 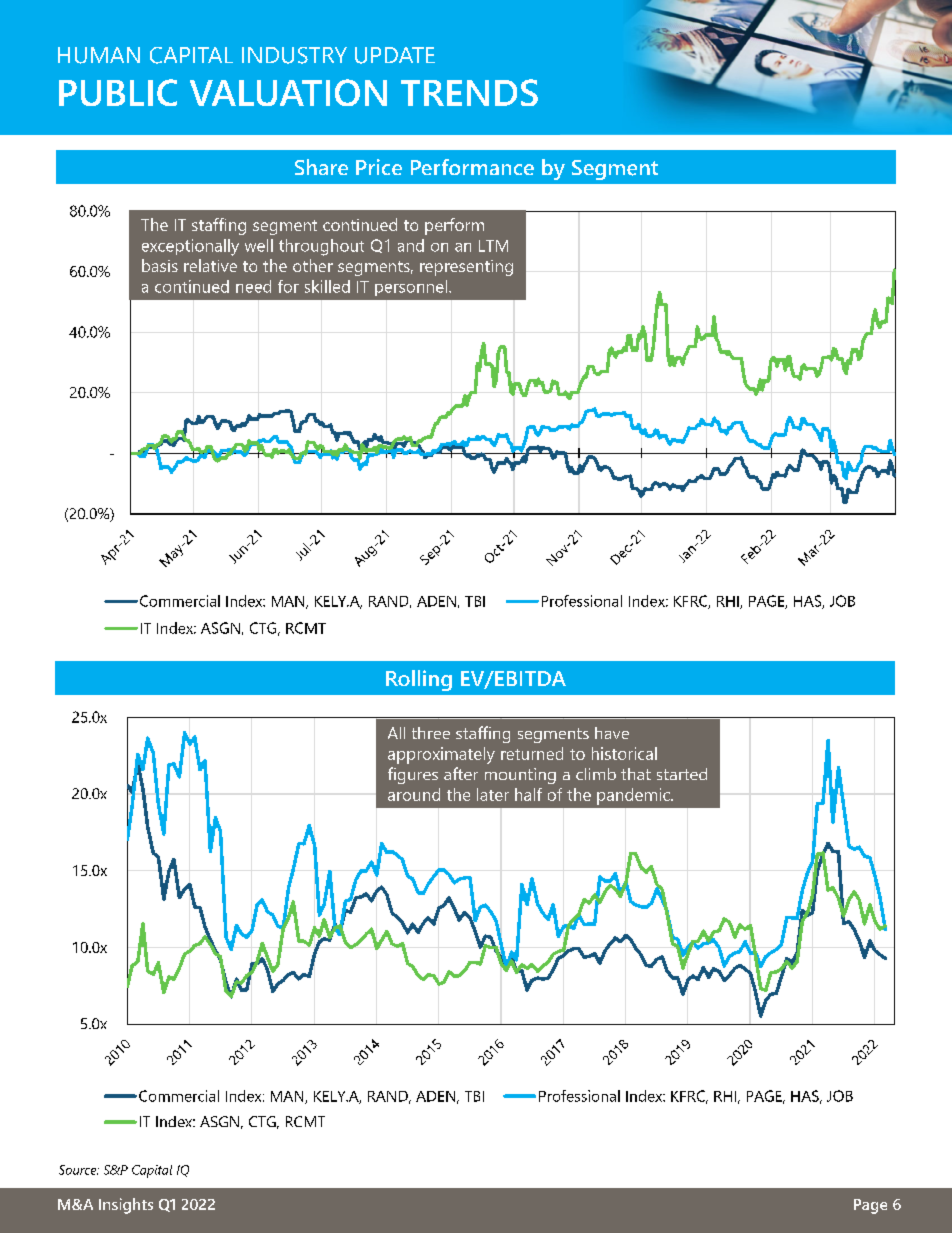 I want to click on basis, so click(x=160, y=265).
